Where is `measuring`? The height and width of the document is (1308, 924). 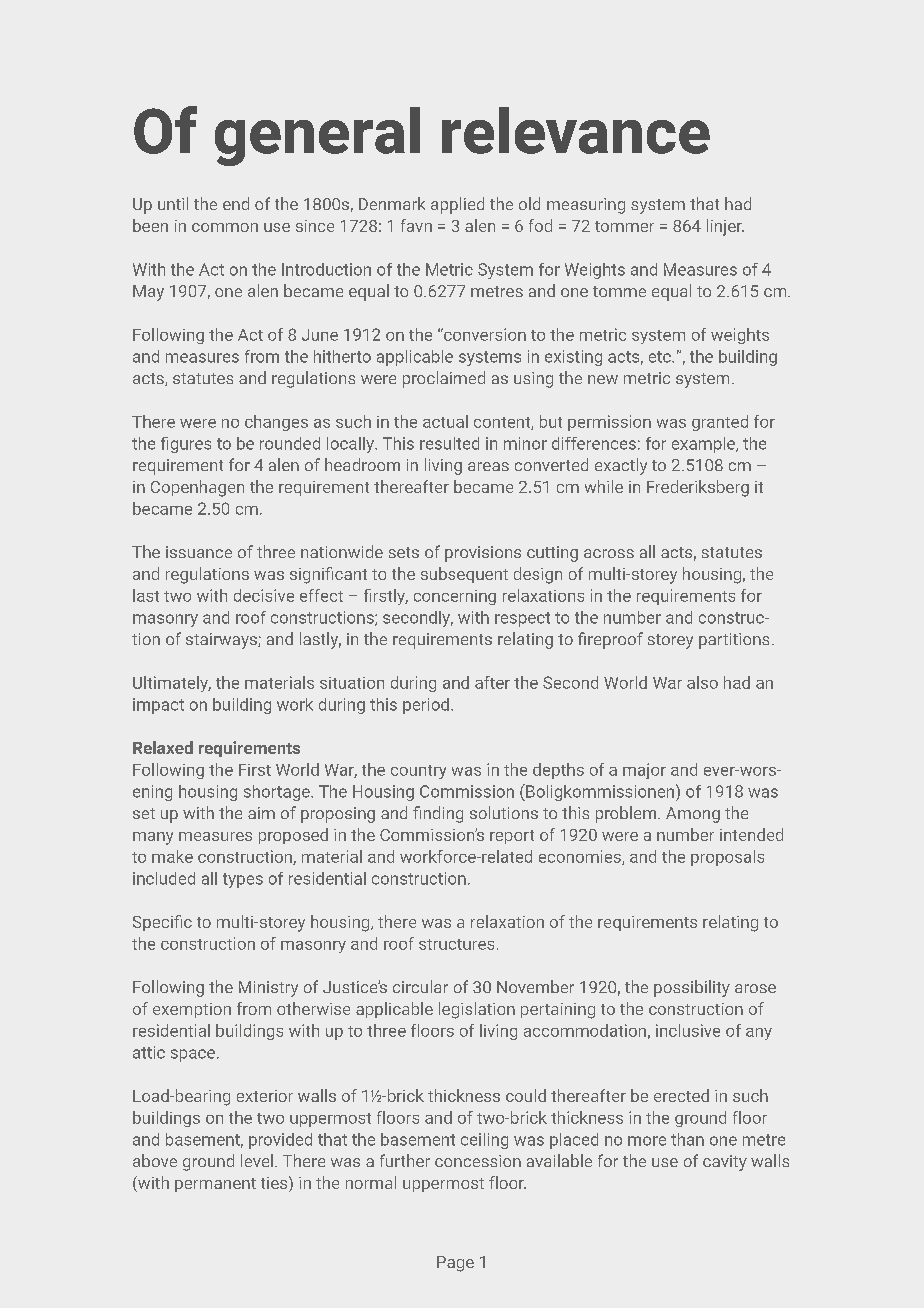
measuring is located at coordinates (586, 206).
